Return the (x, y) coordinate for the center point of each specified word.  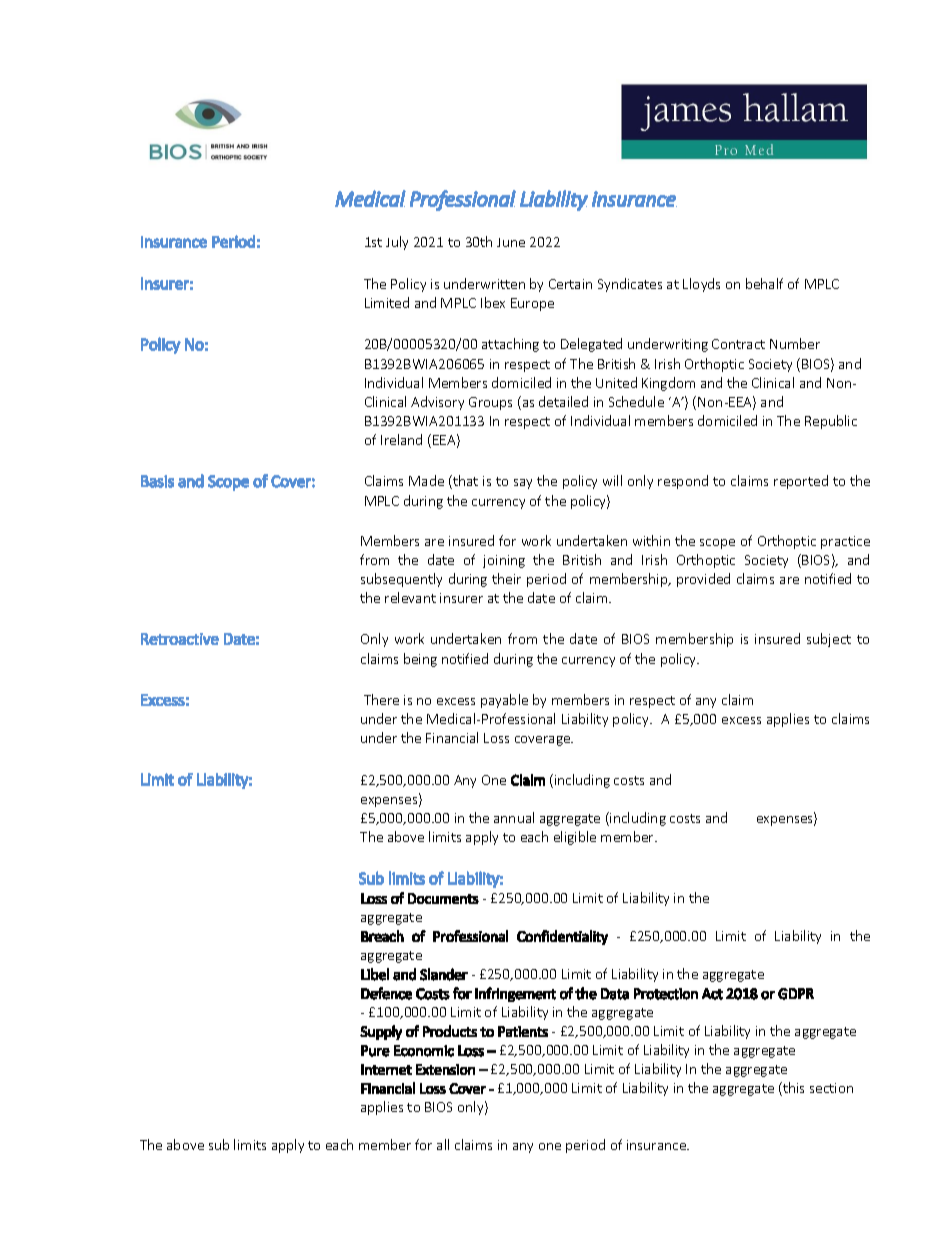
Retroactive (180, 639)
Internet (386, 1069)
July (397, 243)
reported (801, 482)
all (443, 1144)
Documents (443, 898)
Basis (157, 481)
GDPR (796, 994)
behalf (764, 283)
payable (504, 701)
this (792, 1089)
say (523, 484)
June (511, 242)
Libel (375, 974)
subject (829, 640)
